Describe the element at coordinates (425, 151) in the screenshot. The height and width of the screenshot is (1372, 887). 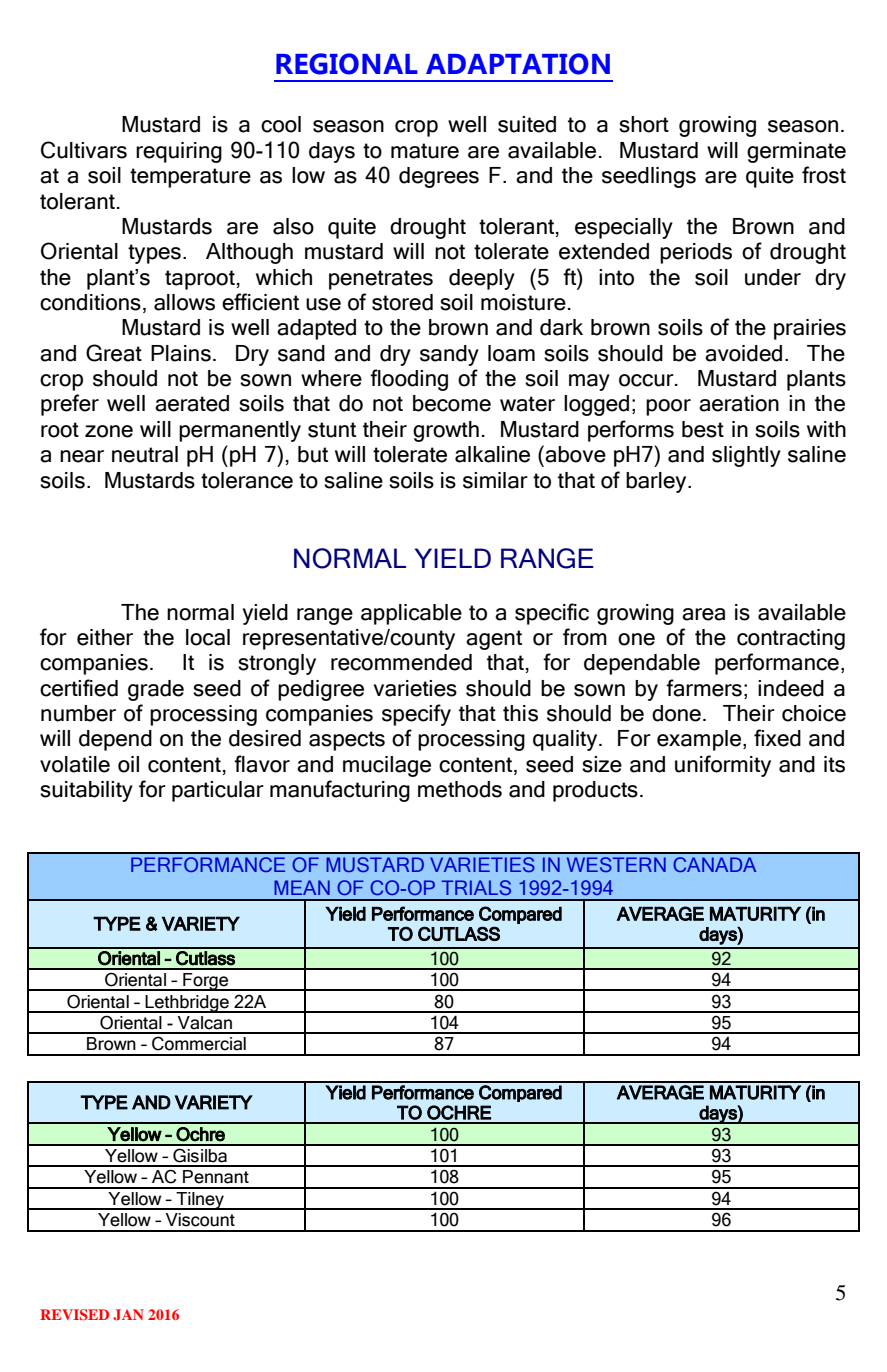
I see `mature` at that location.
